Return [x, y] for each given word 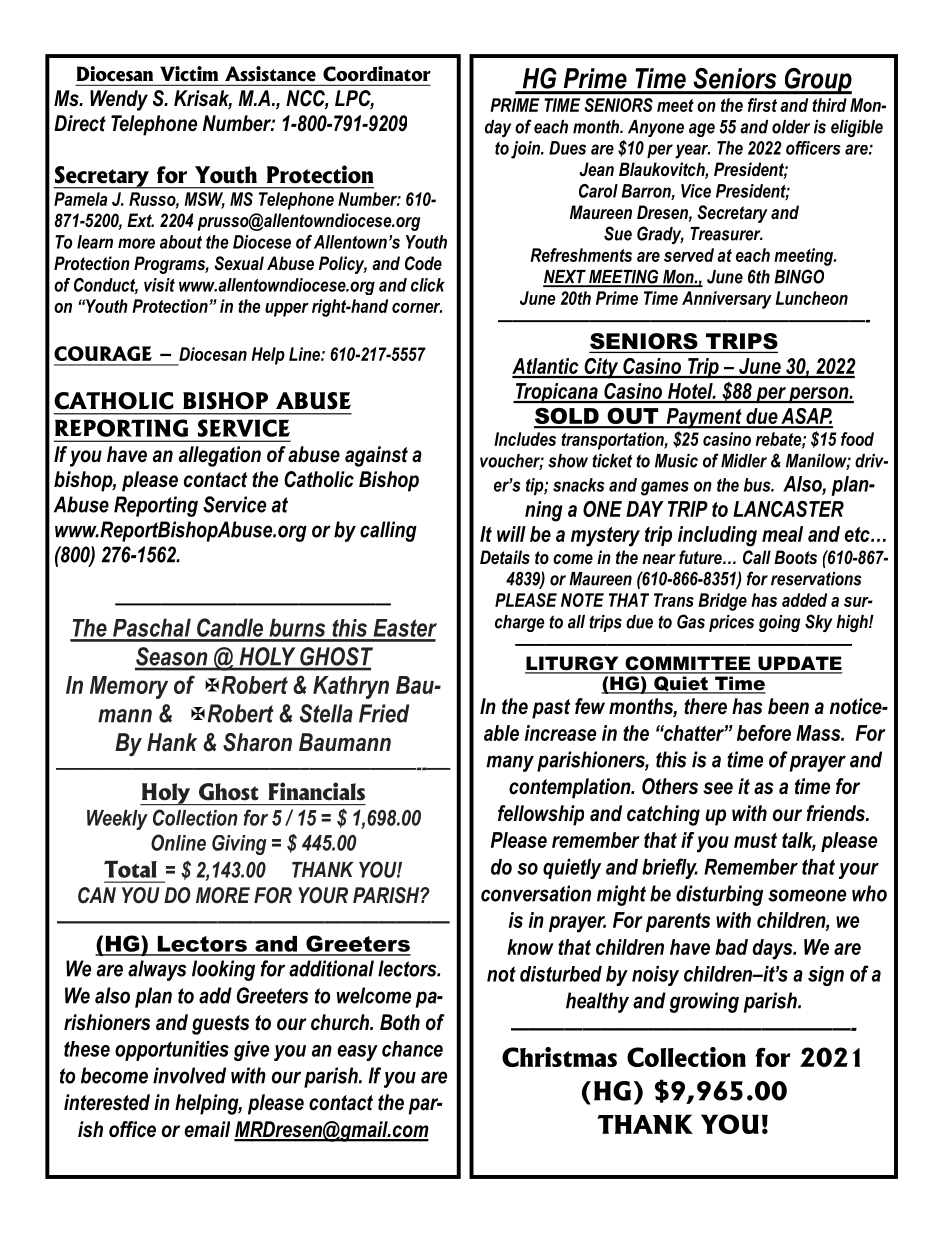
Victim [189, 73]
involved [189, 1075]
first [762, 105]
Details [505, 557]
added [804, 600]
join [526, 150]
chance [412, 1049]
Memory [129, 687]
